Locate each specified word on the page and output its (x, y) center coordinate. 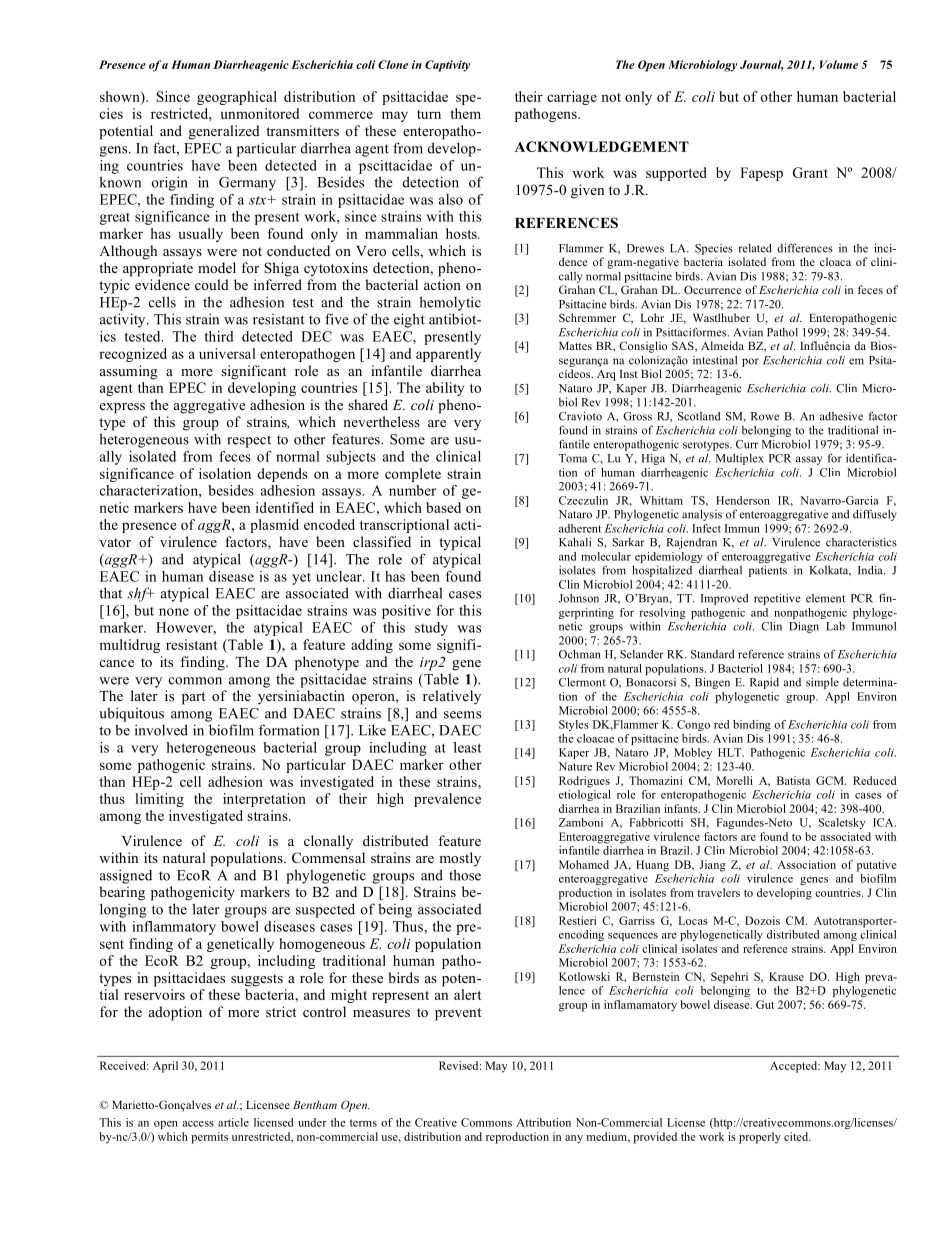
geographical (237, 98)
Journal (761, 65)
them (465, 113)
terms (363, 1123)
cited (797, 1136)
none (174, 612)
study (431, 629)
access (198, 1124)
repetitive (777, 599)
